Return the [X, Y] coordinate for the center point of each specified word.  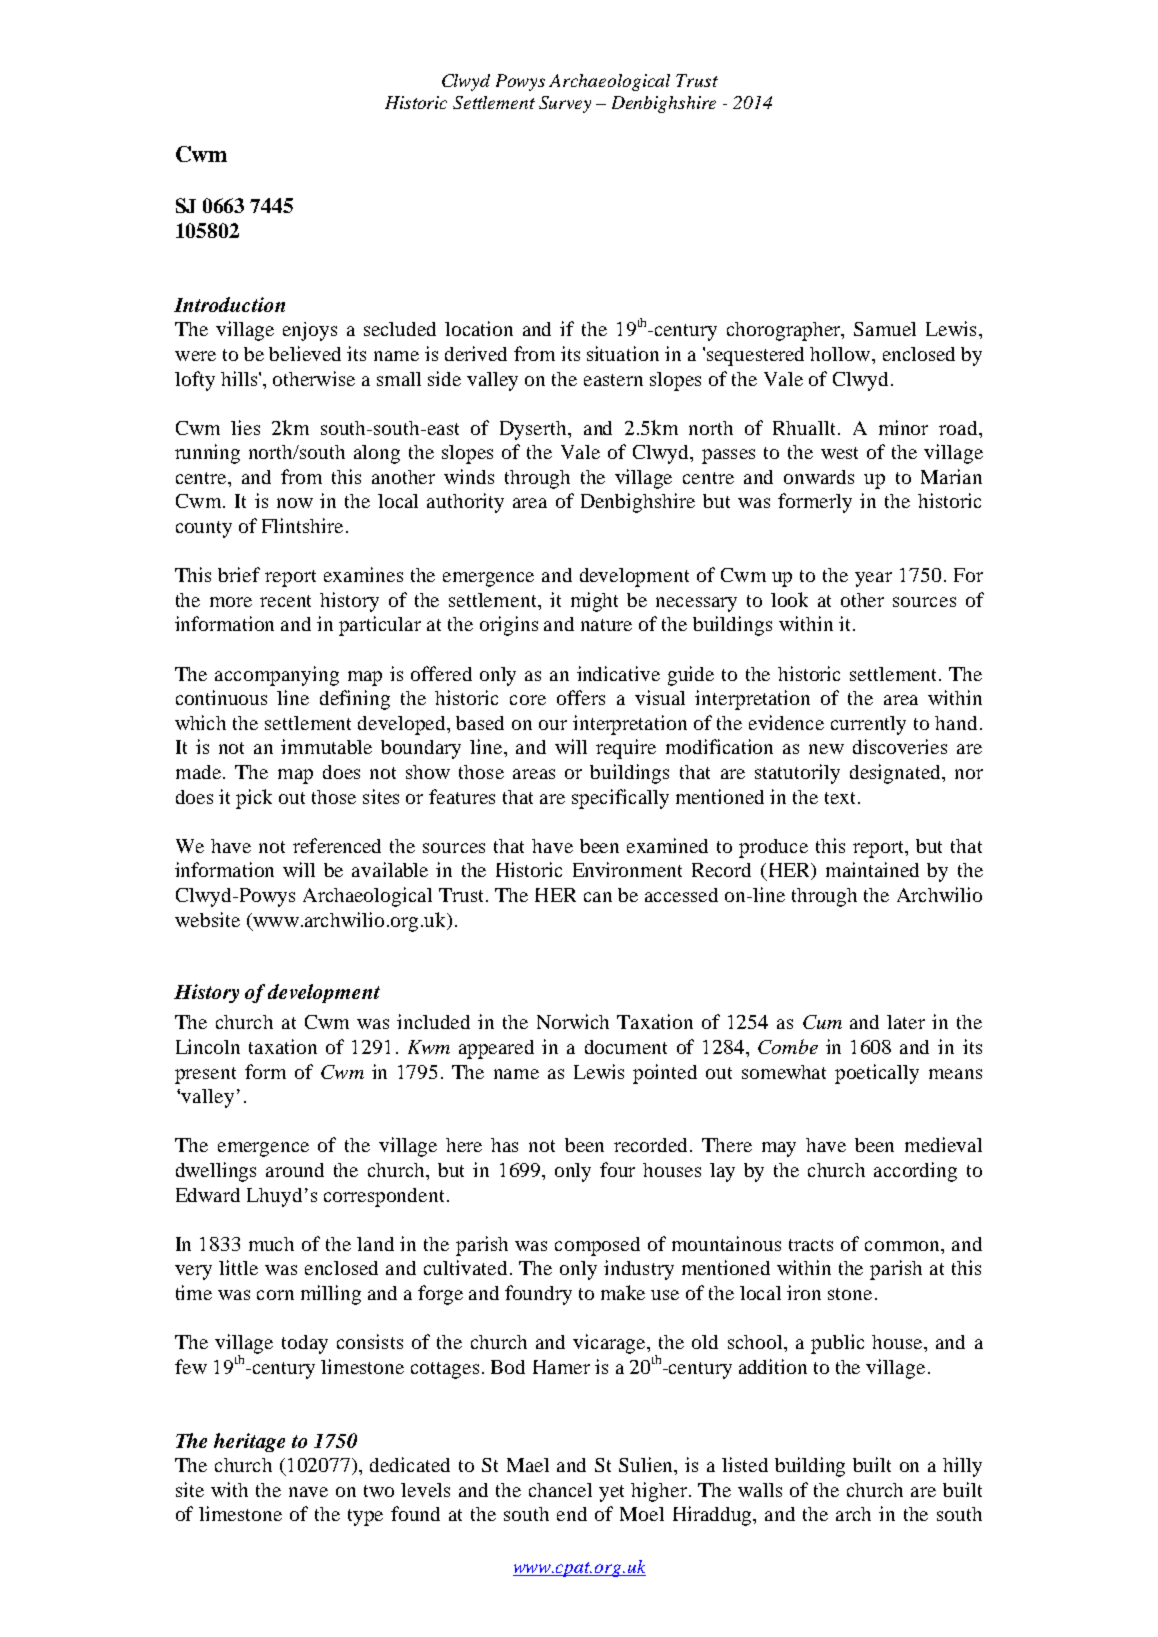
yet [611, 1493]
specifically [620, 799]
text [842, 798]
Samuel [885, 329]
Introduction [229, 304]
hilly [962, 1467]
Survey [565, 104]
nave [308, 1492]
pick [254, 799]
